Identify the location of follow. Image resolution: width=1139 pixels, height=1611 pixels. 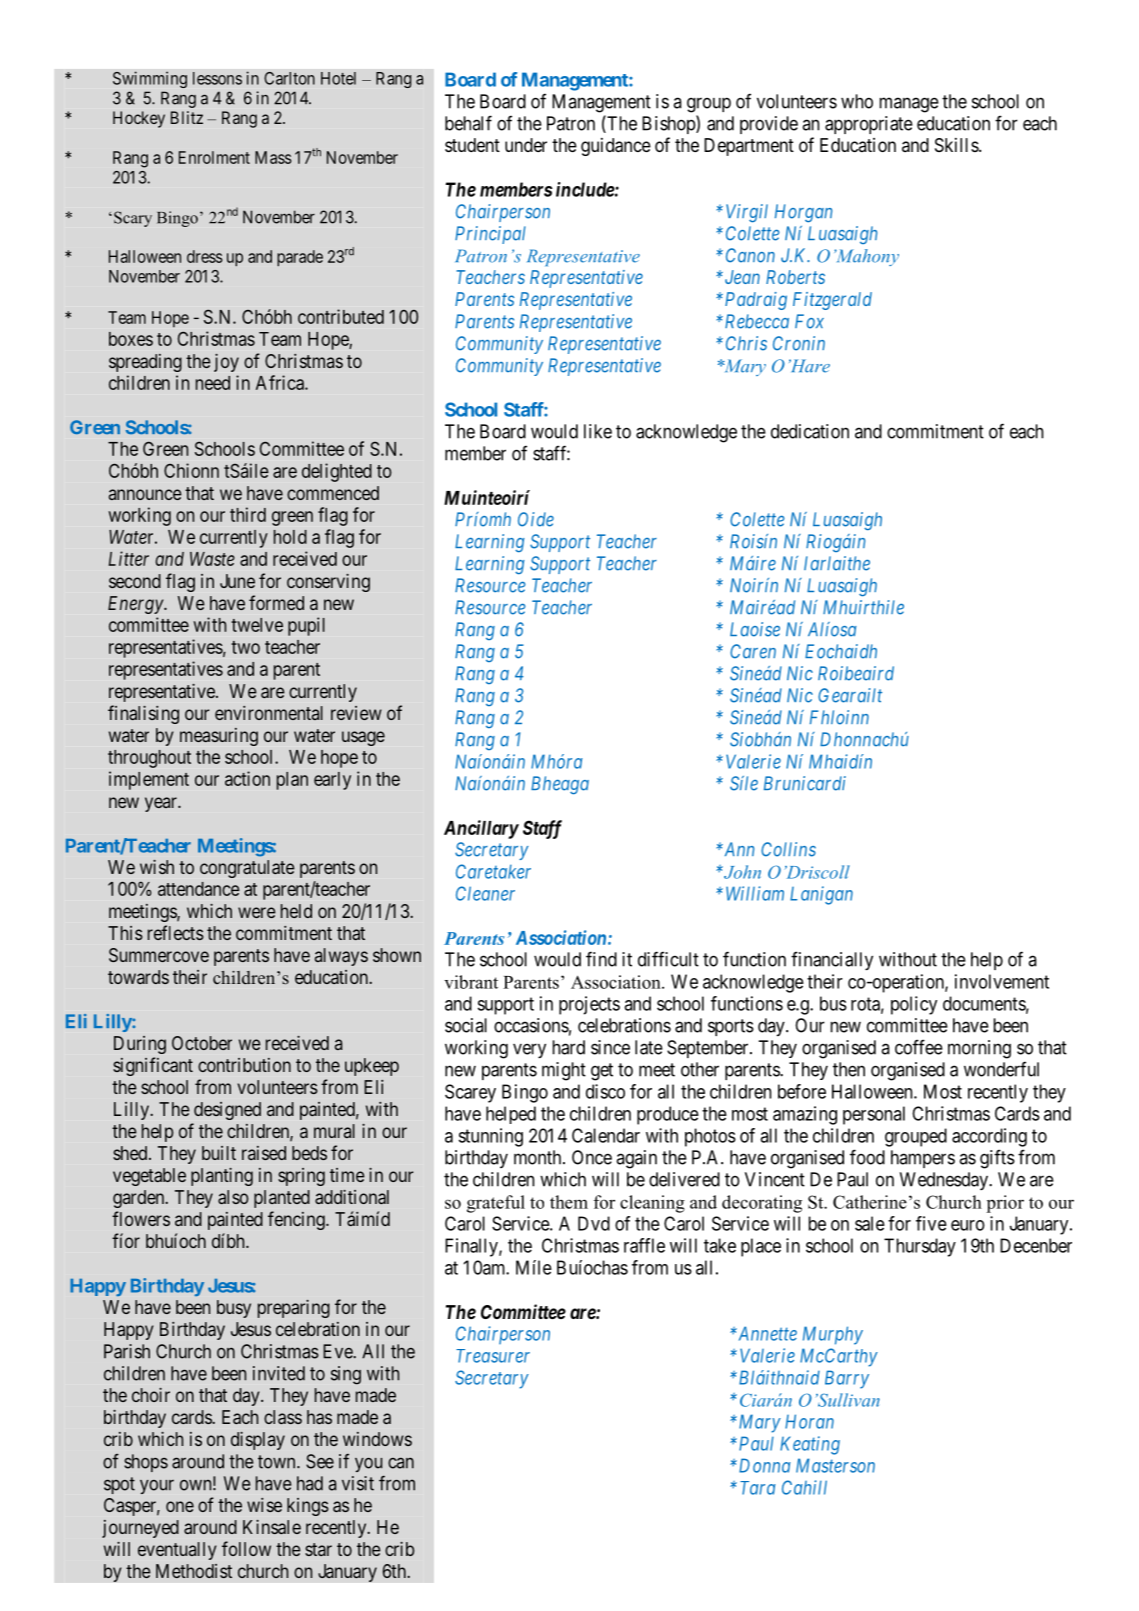
(246, 1548).
